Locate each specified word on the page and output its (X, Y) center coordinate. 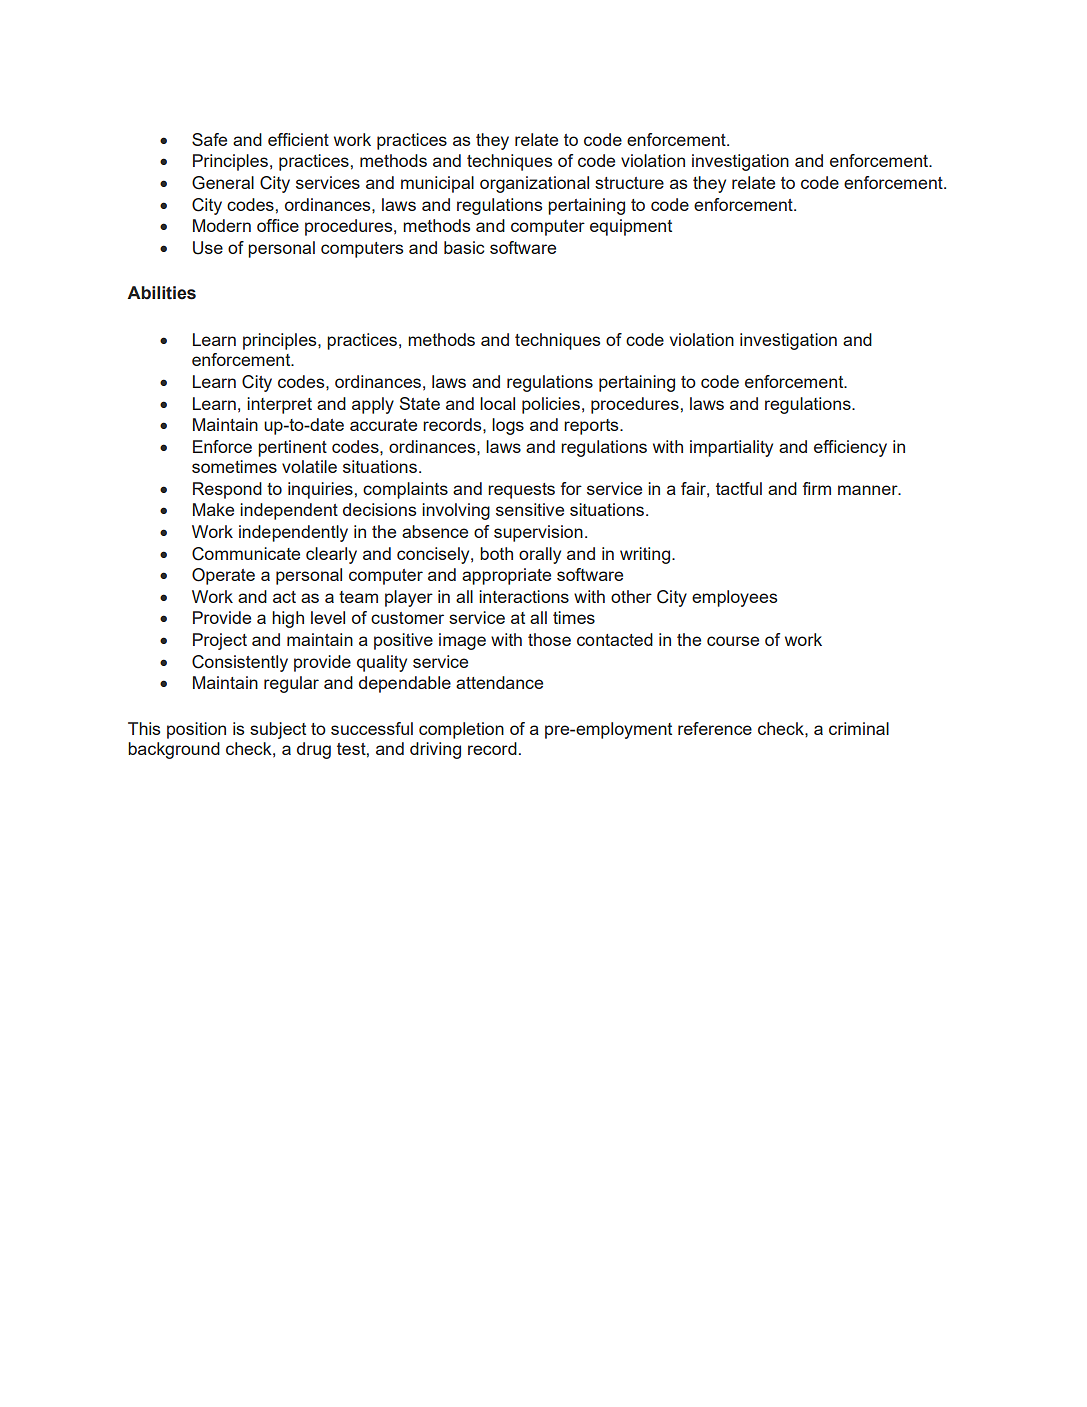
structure (629, 183)
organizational (534, 184)
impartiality (731, 448)
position (196, 730)
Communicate (246, 554)
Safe (209, 139)
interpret (279, 405)
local (497, 403)
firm (817, 488)
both (496, 553)
